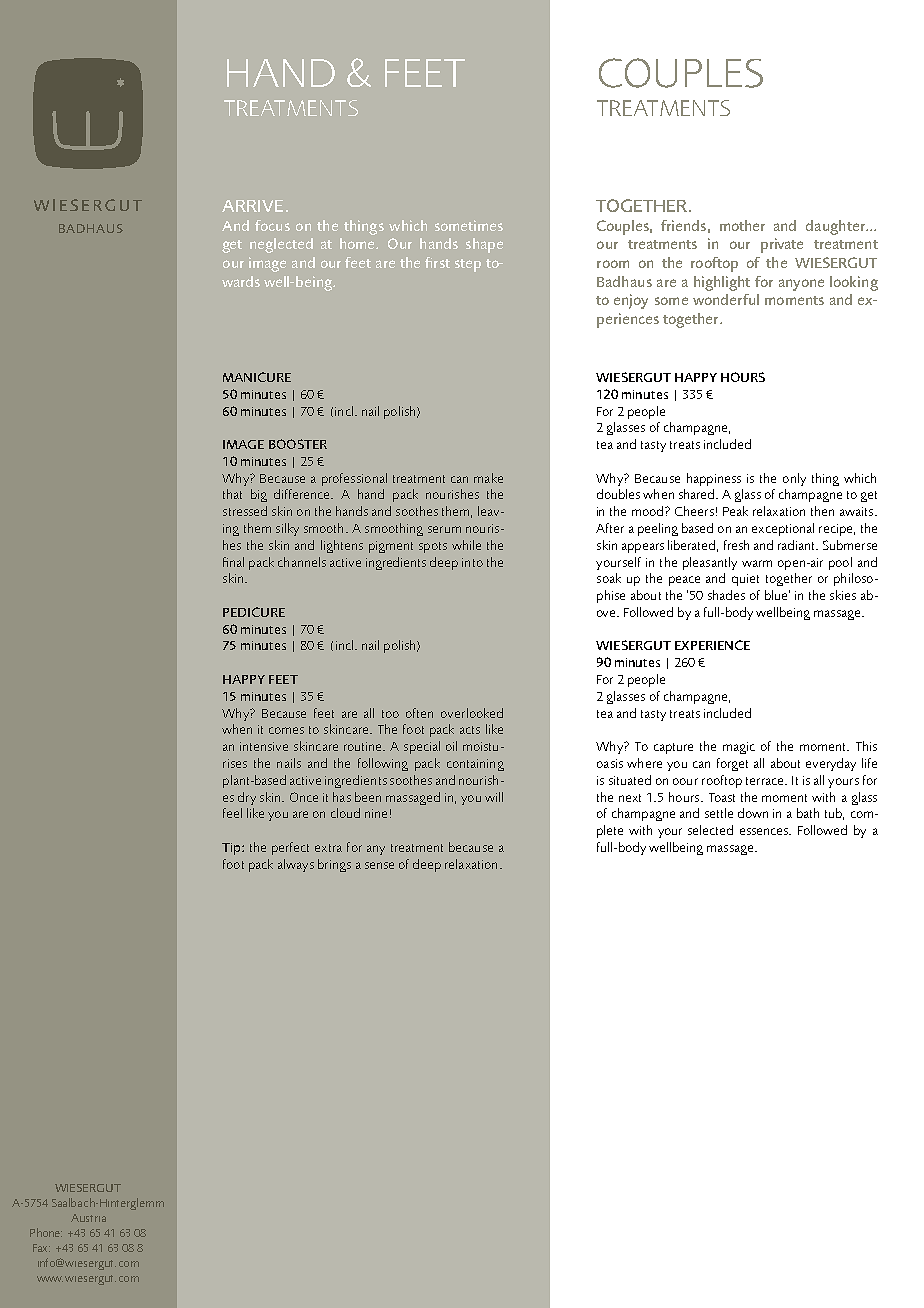 The image size is (924, 1308). What do you see at coordinates (264, 746) in the screenshot?
I see `intensive` at bounding box center [264, 746].
